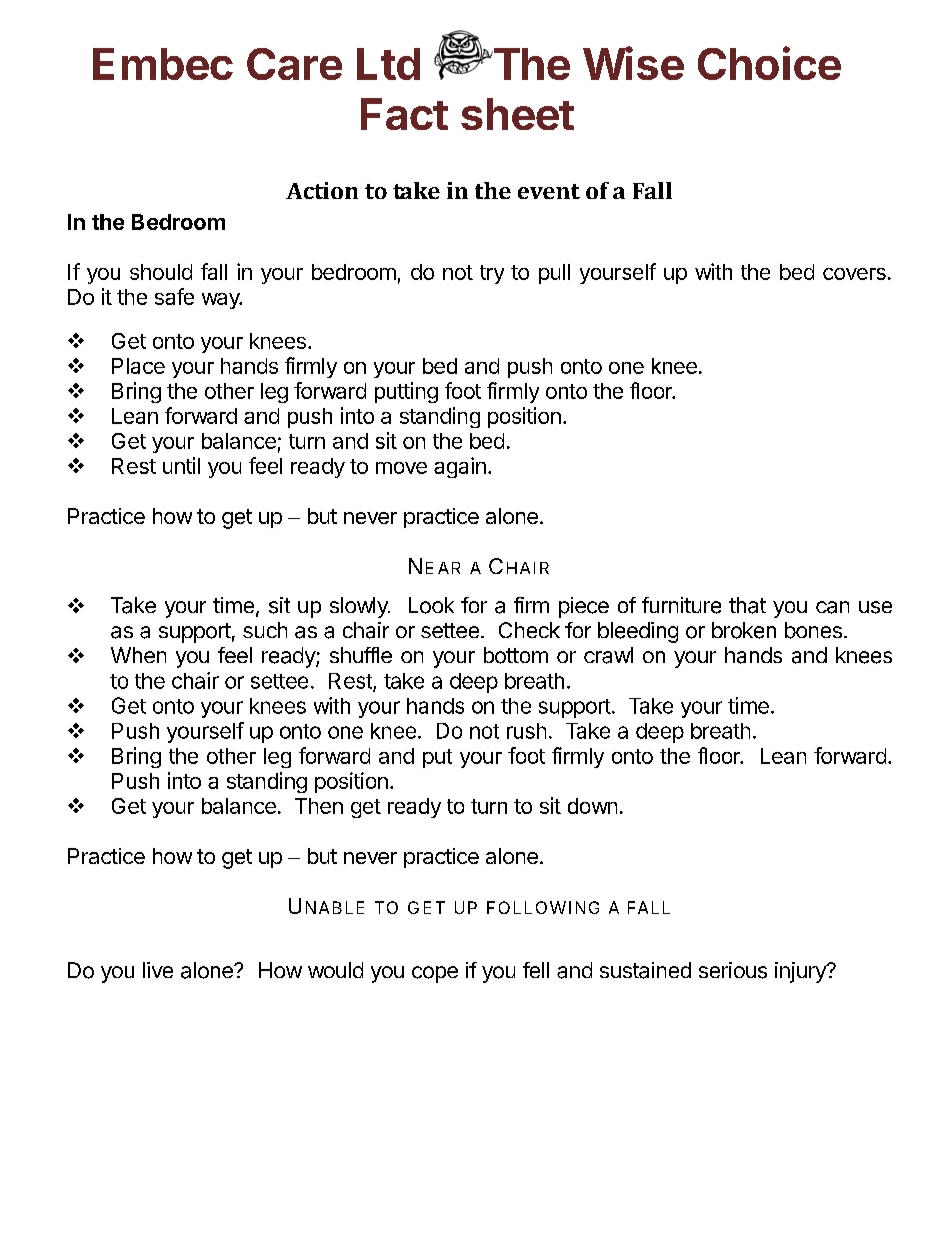 This image has height=1233, width=952. I want to click on Care, so click(294, 64).
